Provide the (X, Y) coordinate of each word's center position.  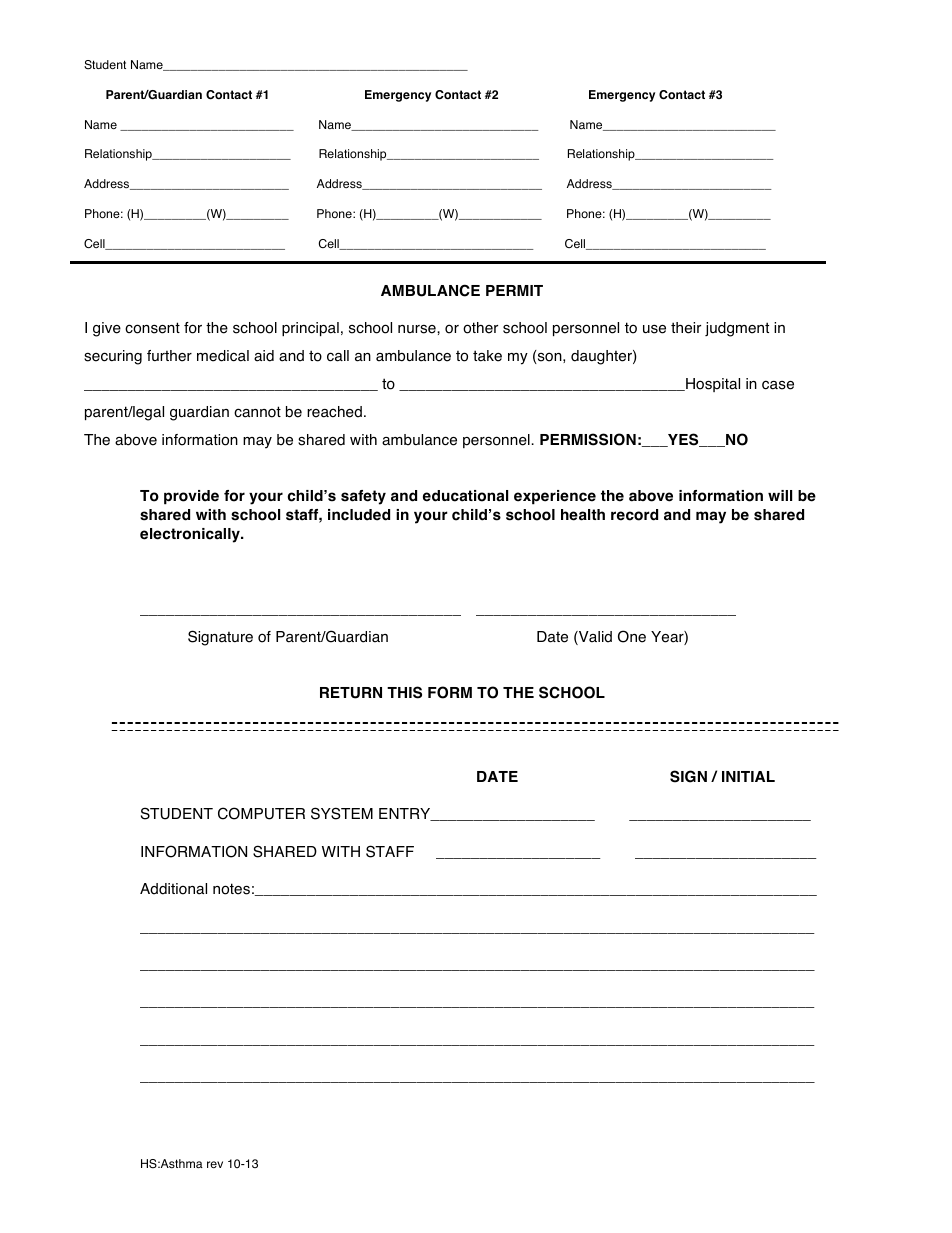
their (686, 328)
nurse (418, 329)
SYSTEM (342, 813)
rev (215, 1164)
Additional (173, 889)
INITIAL (748, 776)
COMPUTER (261, 813)
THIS (404, 692)
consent (152, 328)
